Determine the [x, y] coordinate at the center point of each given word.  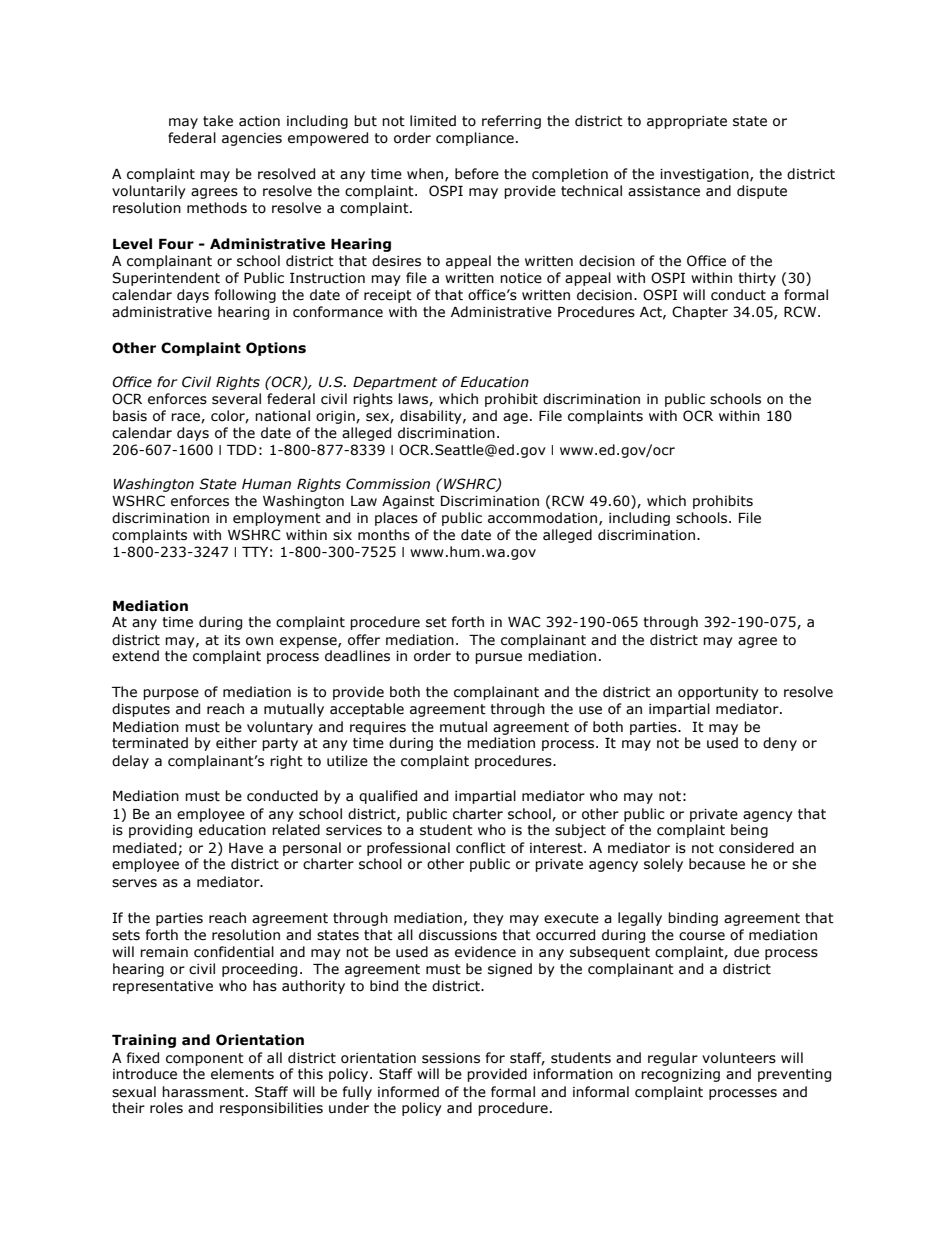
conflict [481, 848]
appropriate [687, 122]
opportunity [718, 693]
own [259, 641]
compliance [475, 139]
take [218, 121]
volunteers [739, 1058]
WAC [524, 622]
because [717, 864]
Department [395, 383]
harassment [204, 1092]
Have [246, 848]
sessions [451, 1058]
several [236, 399]
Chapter [700, 313]
